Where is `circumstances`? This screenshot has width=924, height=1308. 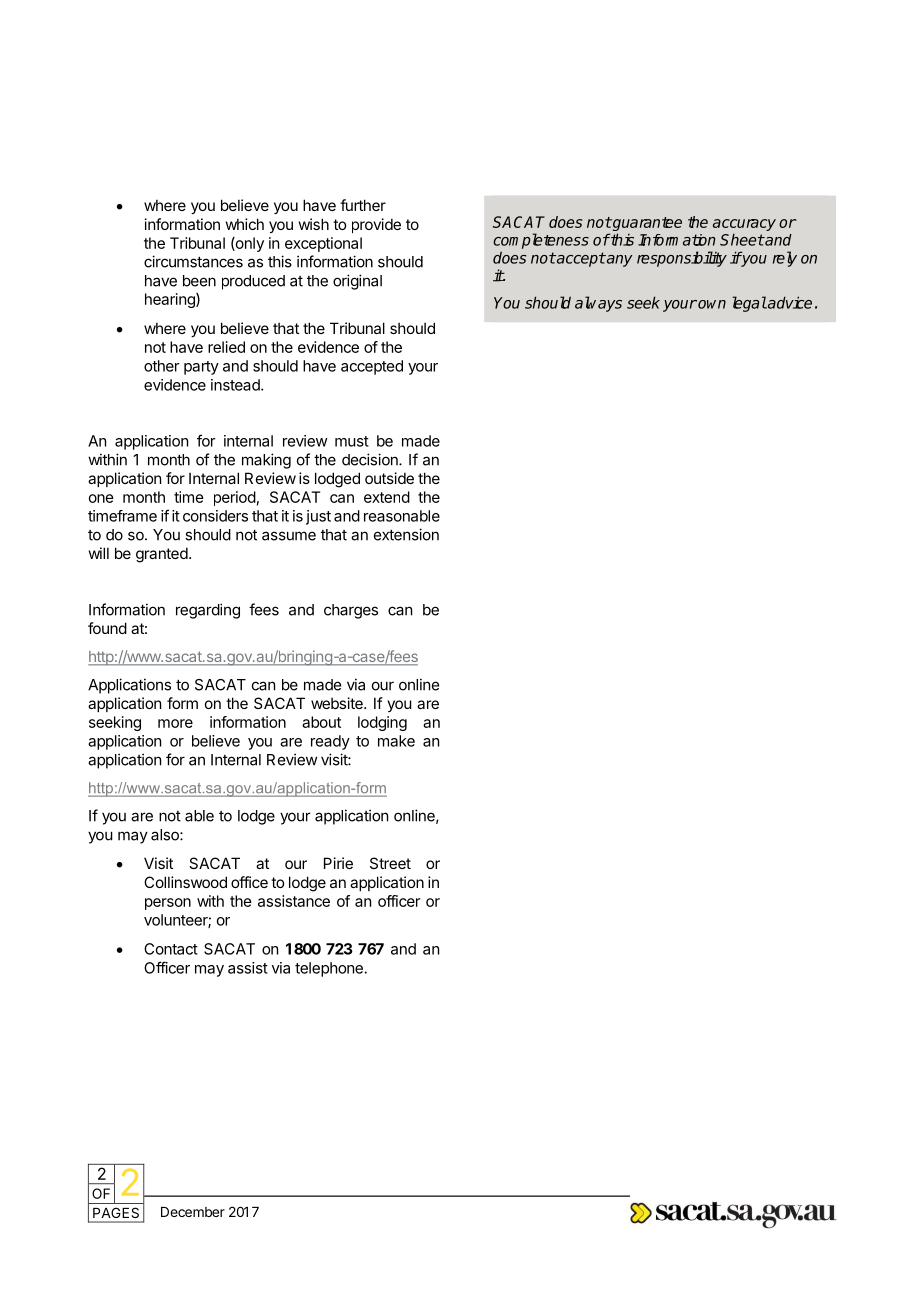 circumstances is located at coordinates (193, 261).
